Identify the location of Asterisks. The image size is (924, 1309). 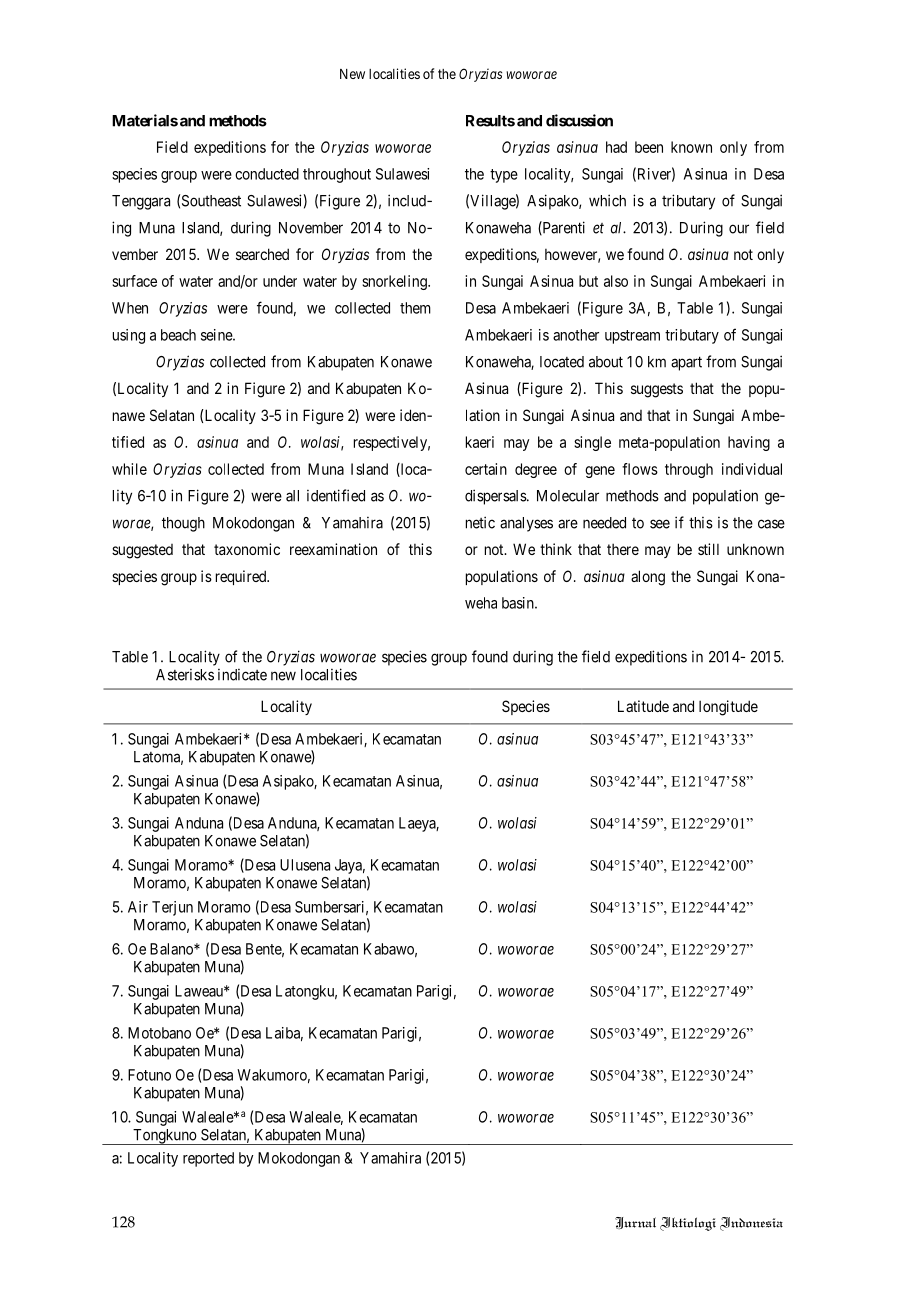
(185, 675).
